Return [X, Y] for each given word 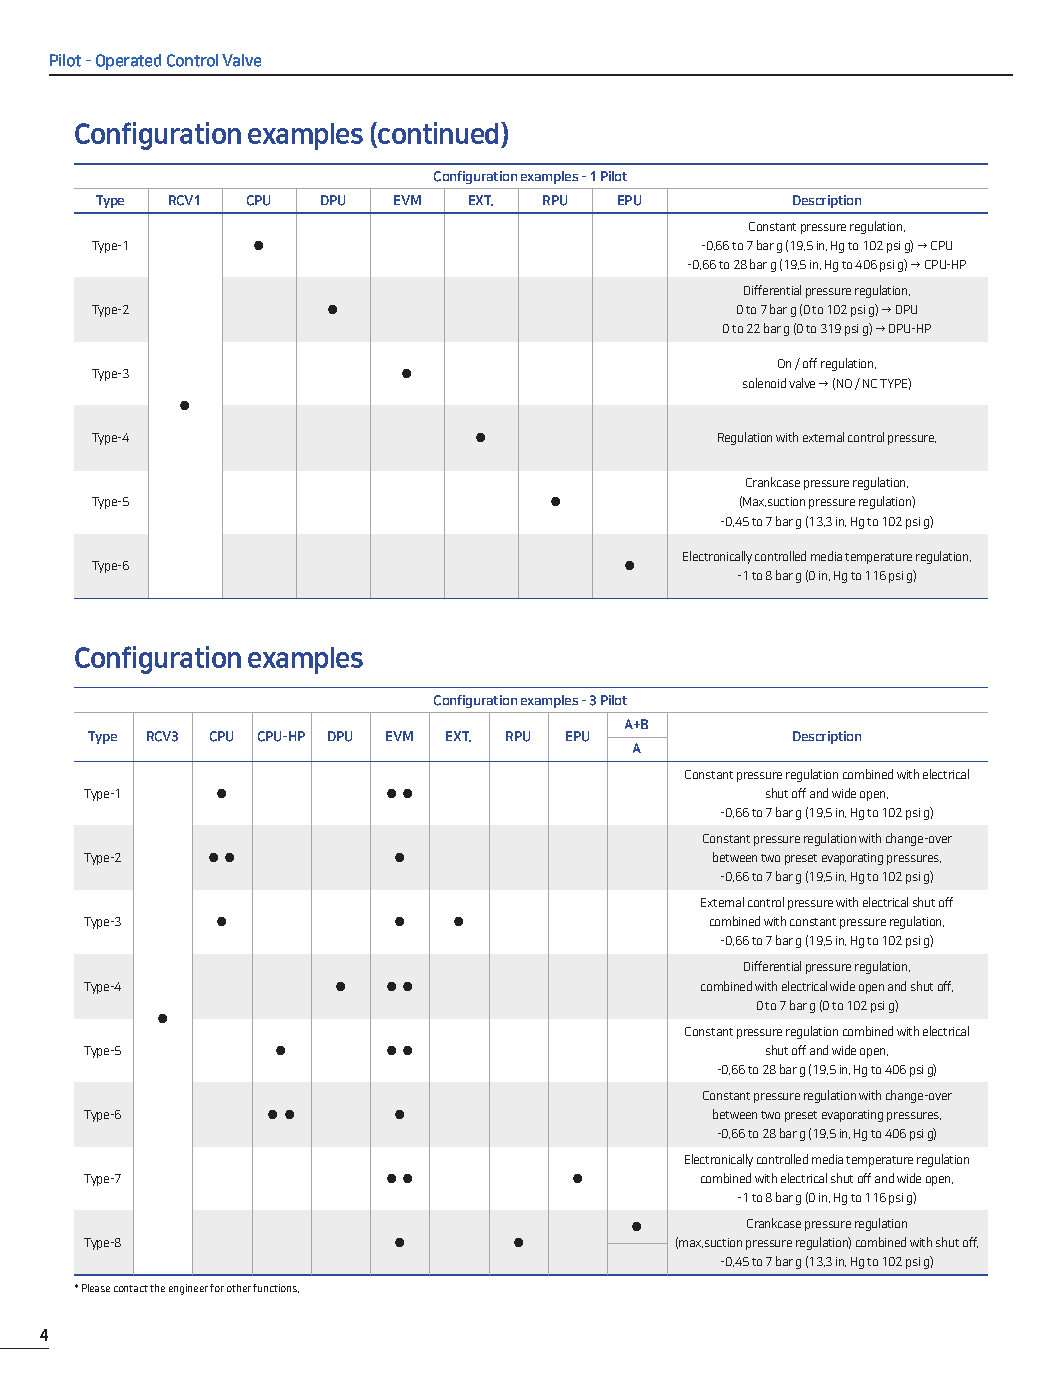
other [239, 1288]
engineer [188, 1289]
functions [276, 1288]
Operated [128, 62]
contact [131, 1288]
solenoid [764, 383]
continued [438, 133]
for [217, 1288]
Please [96, 1288]
